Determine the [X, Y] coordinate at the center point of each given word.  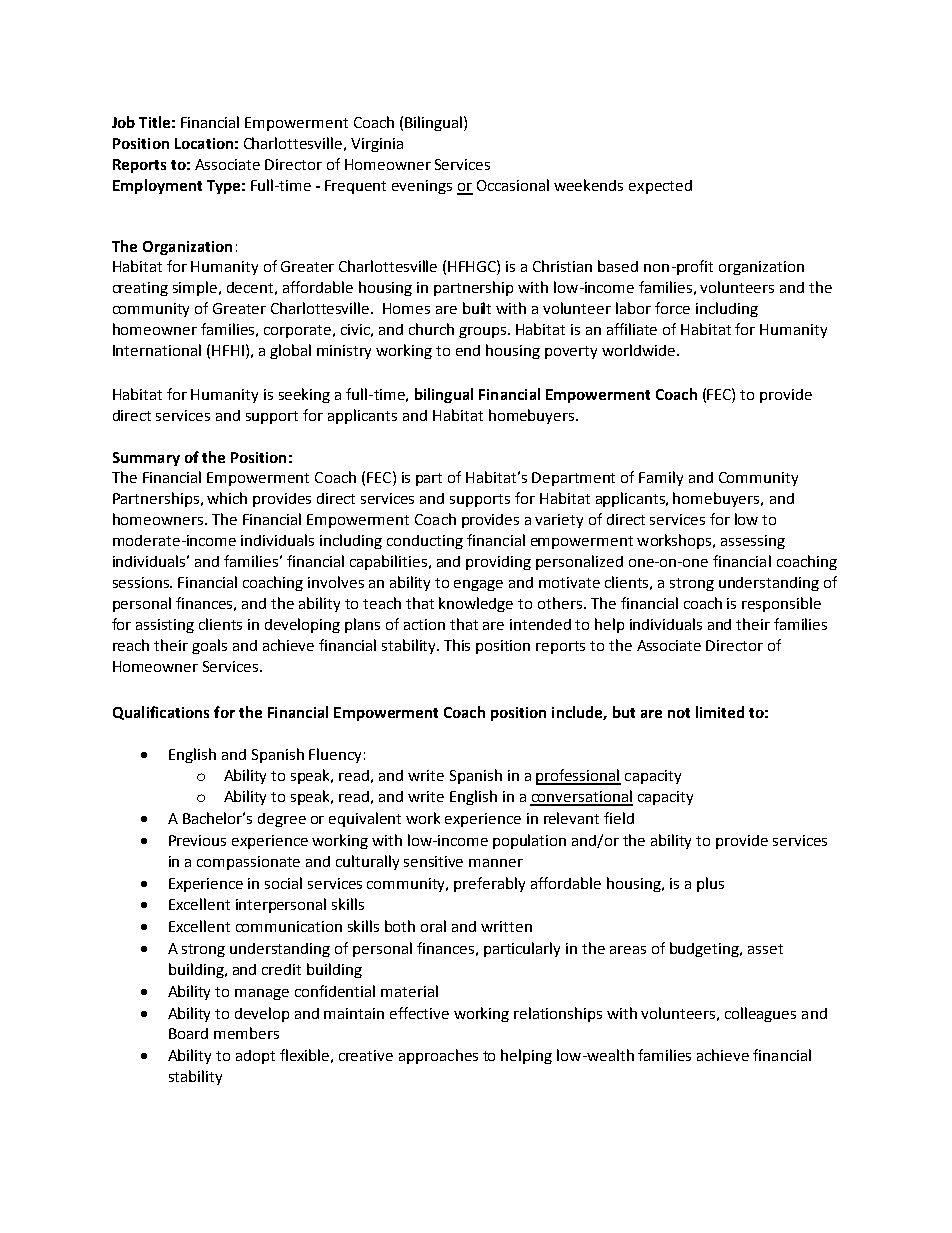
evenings [422, 187]
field [619, 818]
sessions [142, 582]
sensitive [433, 861]
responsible [781, 604]
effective [419, 1013]
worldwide [638, 350]
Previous [197, 840]
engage [478, 585]
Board [188, 1033]
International [157, 350]
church [431, 329]
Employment [157, 186]
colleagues [760, 1014]
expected [660, 187]
